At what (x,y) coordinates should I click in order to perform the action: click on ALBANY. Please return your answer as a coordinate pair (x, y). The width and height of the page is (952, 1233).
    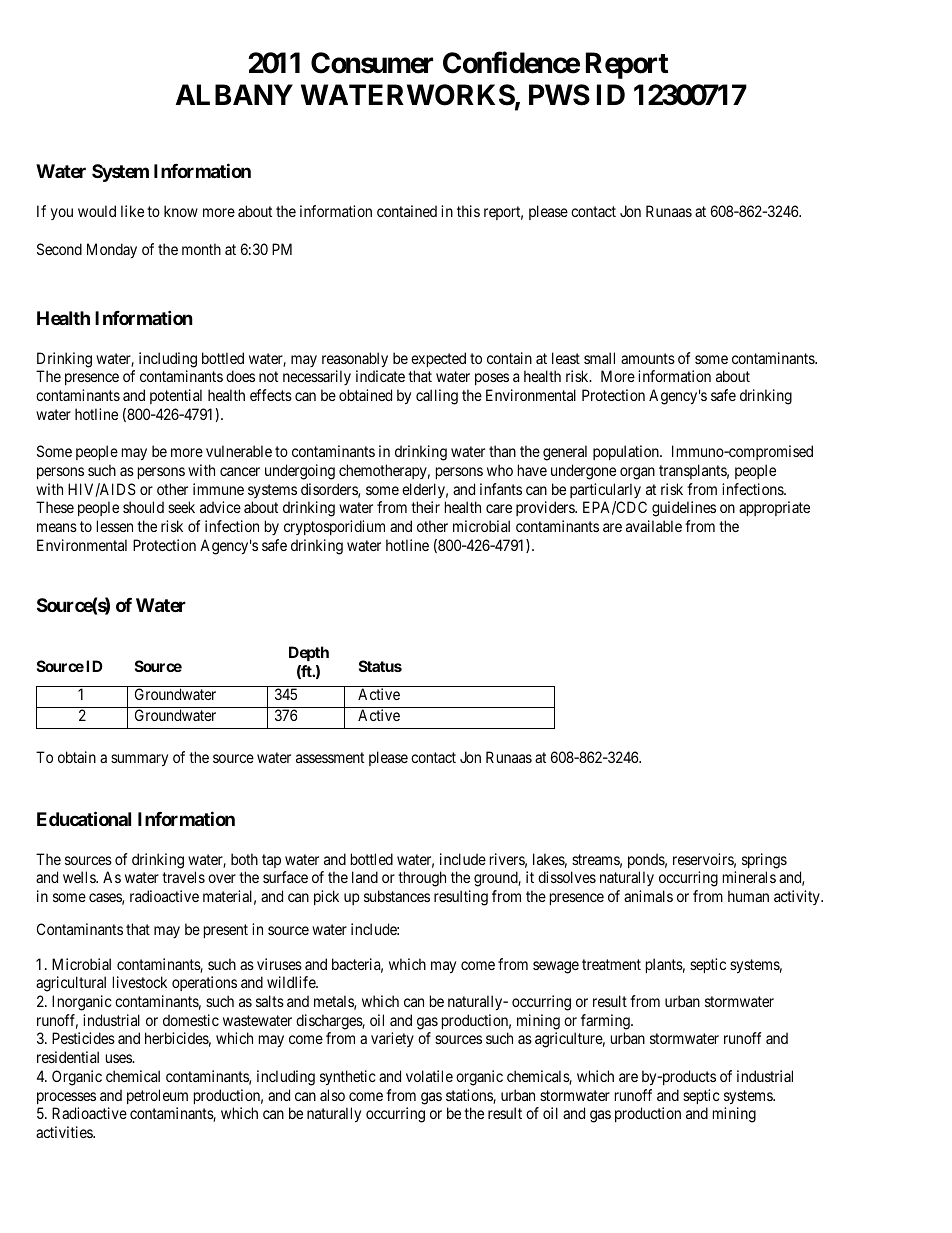
    Looking at the image, I should click on (234, 94).
